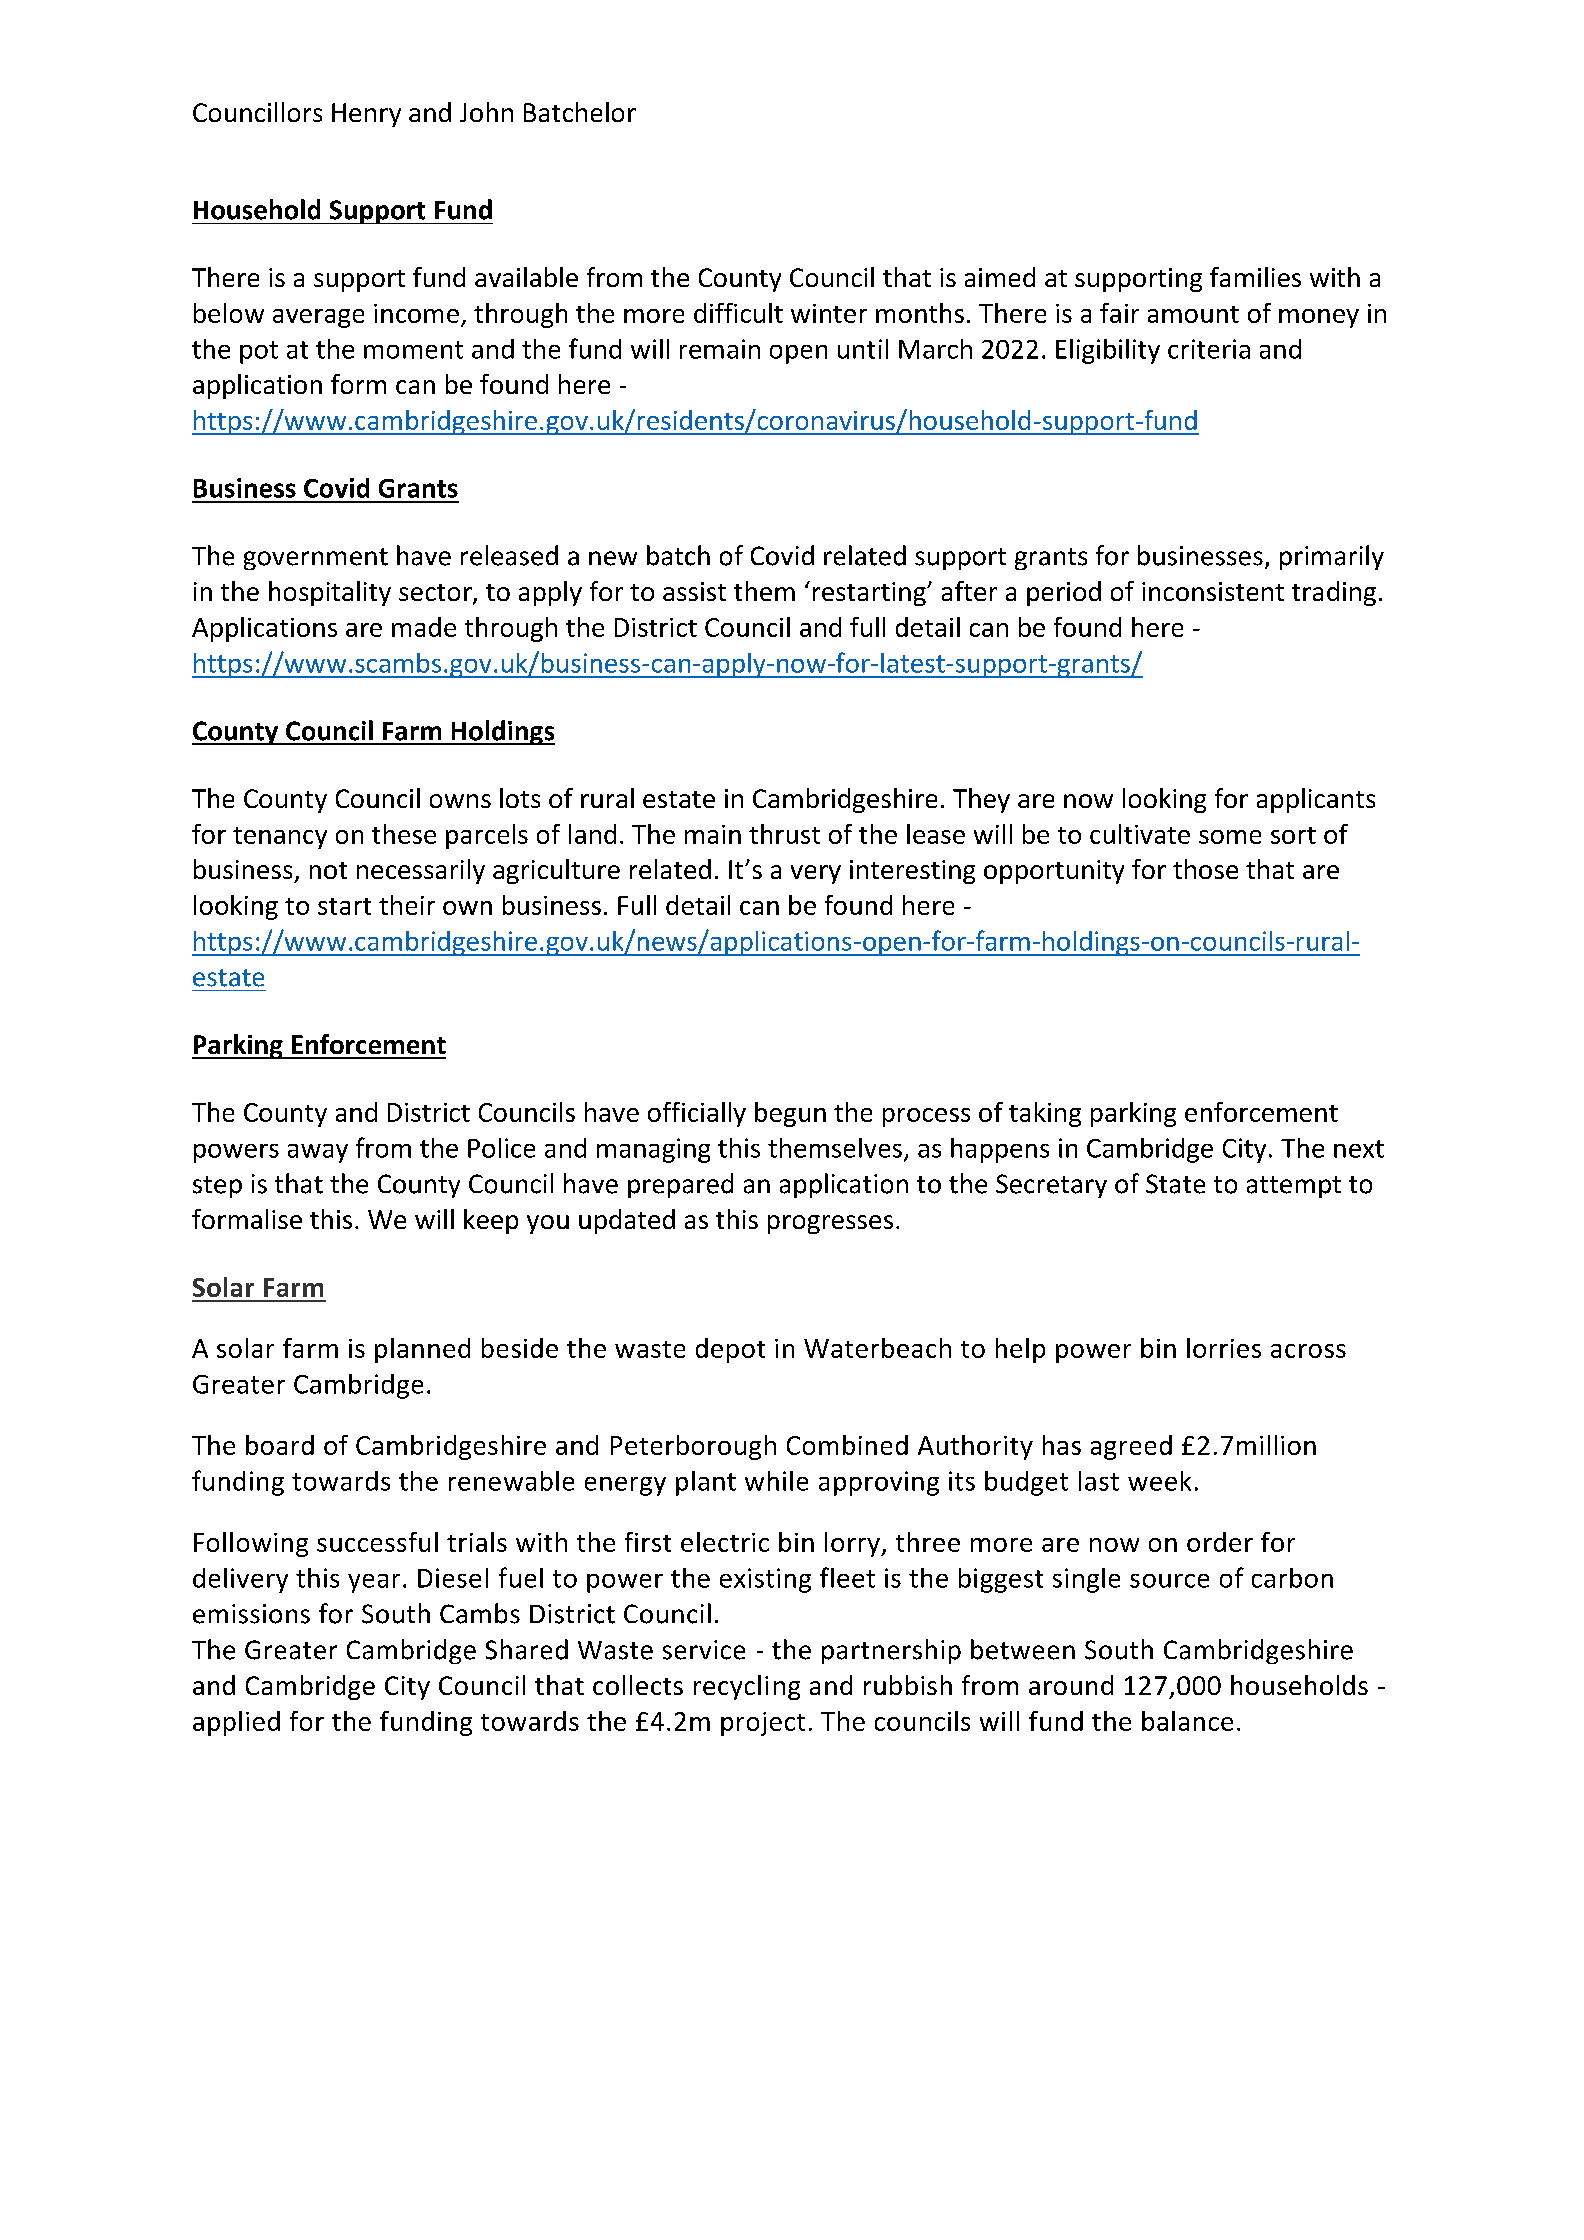 This screenshot has width=1584, height=2240. I want to click on their, so click(407, 905).
